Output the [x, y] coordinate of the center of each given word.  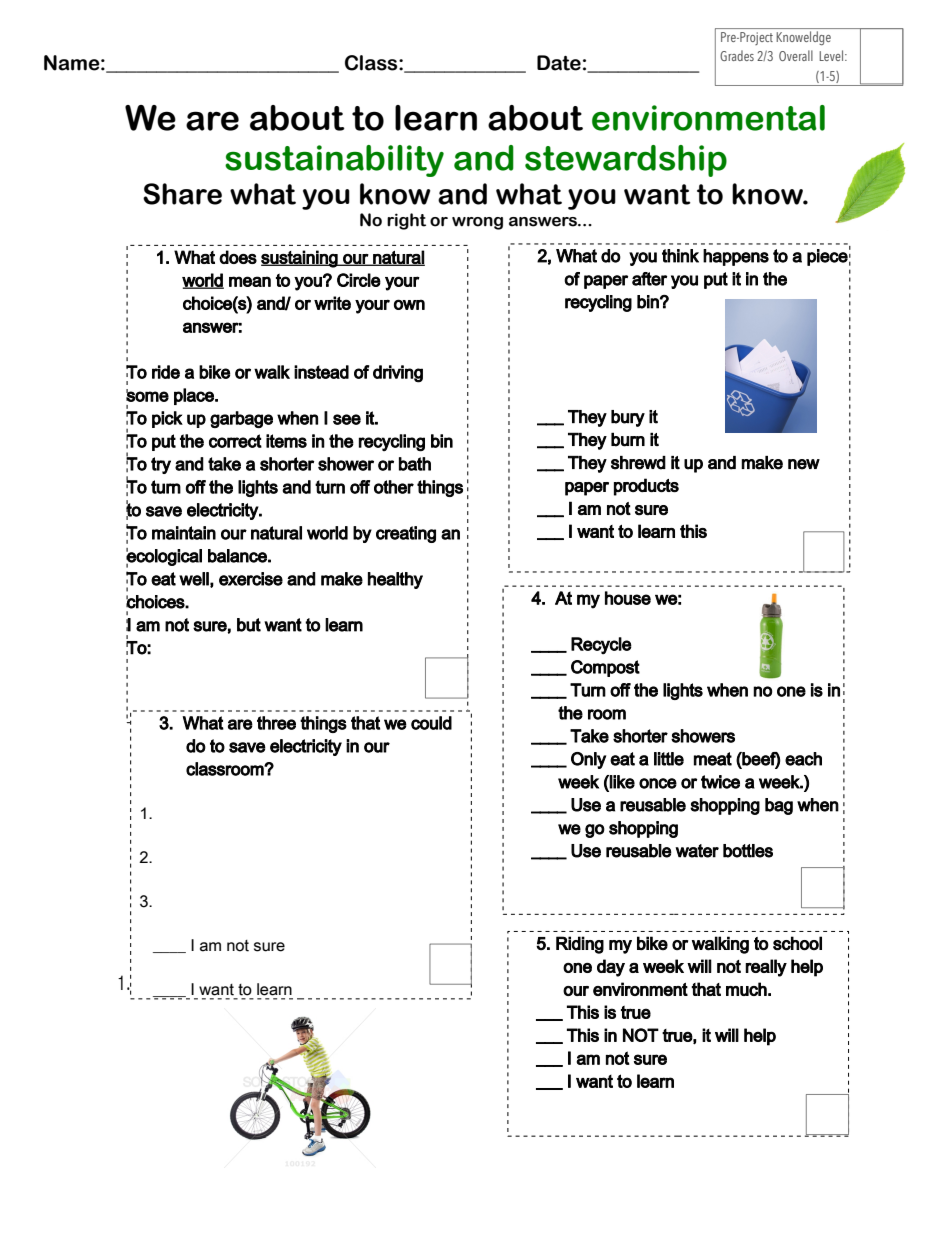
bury [628, 418]
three [276, 723]
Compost [605, 668]
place [195, 396]
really [766, 968]
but [249, 625]
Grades [737, 55]
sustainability [334, 161]
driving [398, 374]
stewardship [626, 161]
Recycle [601, 645]
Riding [580, 945]
